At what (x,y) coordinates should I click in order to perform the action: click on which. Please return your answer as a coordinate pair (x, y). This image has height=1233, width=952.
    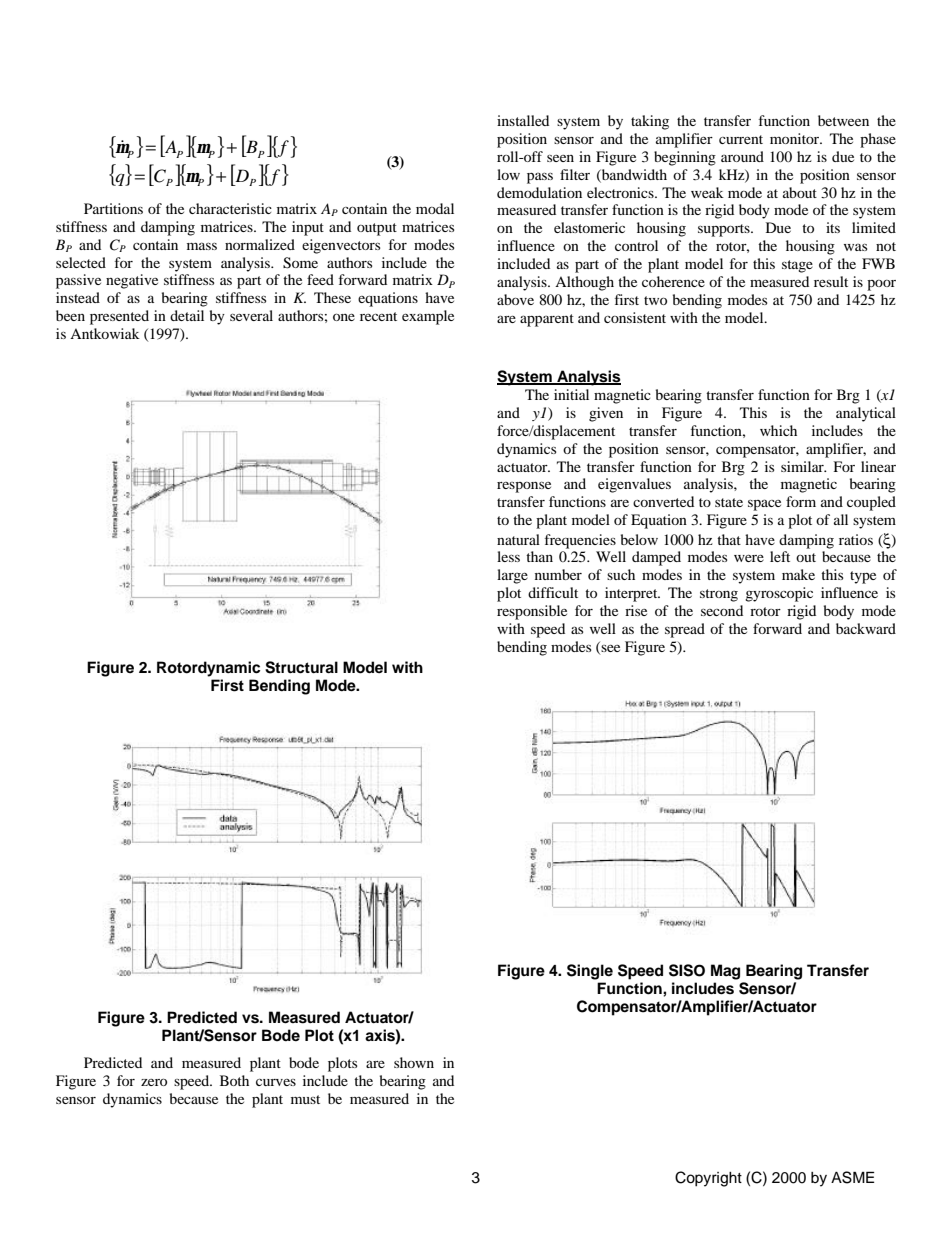
    Looking at the image, I should click on (778, 430).
